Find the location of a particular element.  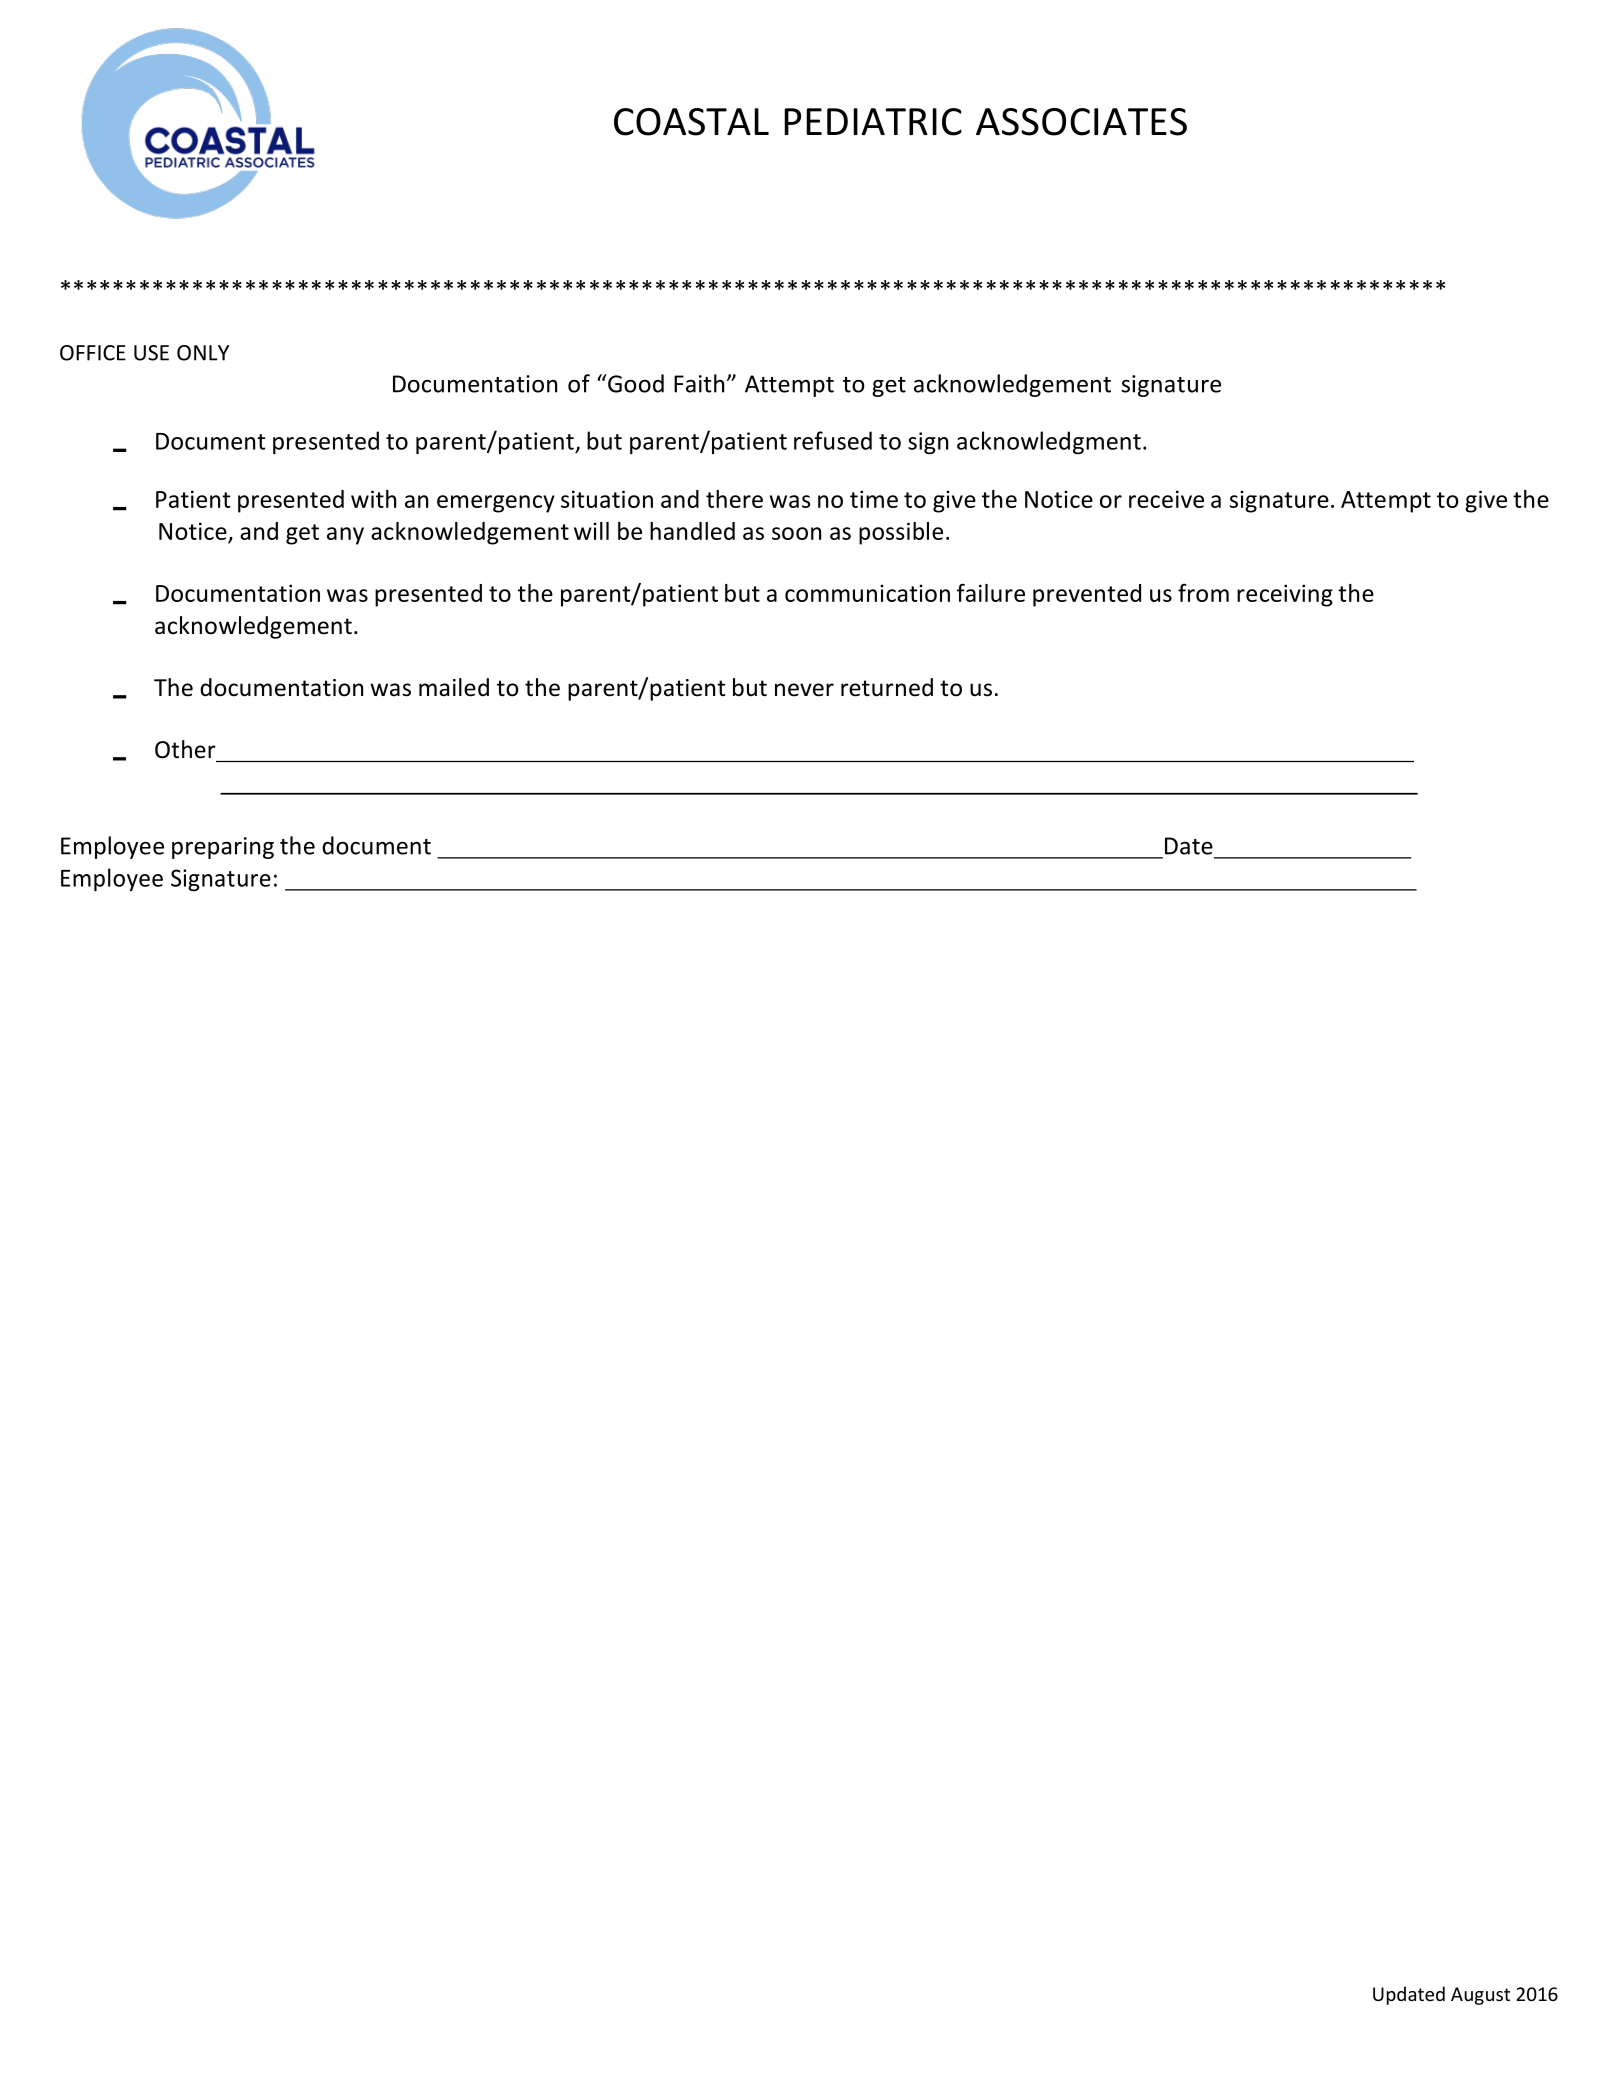

PEDIATRIC is located at coordinates (873, 122).
